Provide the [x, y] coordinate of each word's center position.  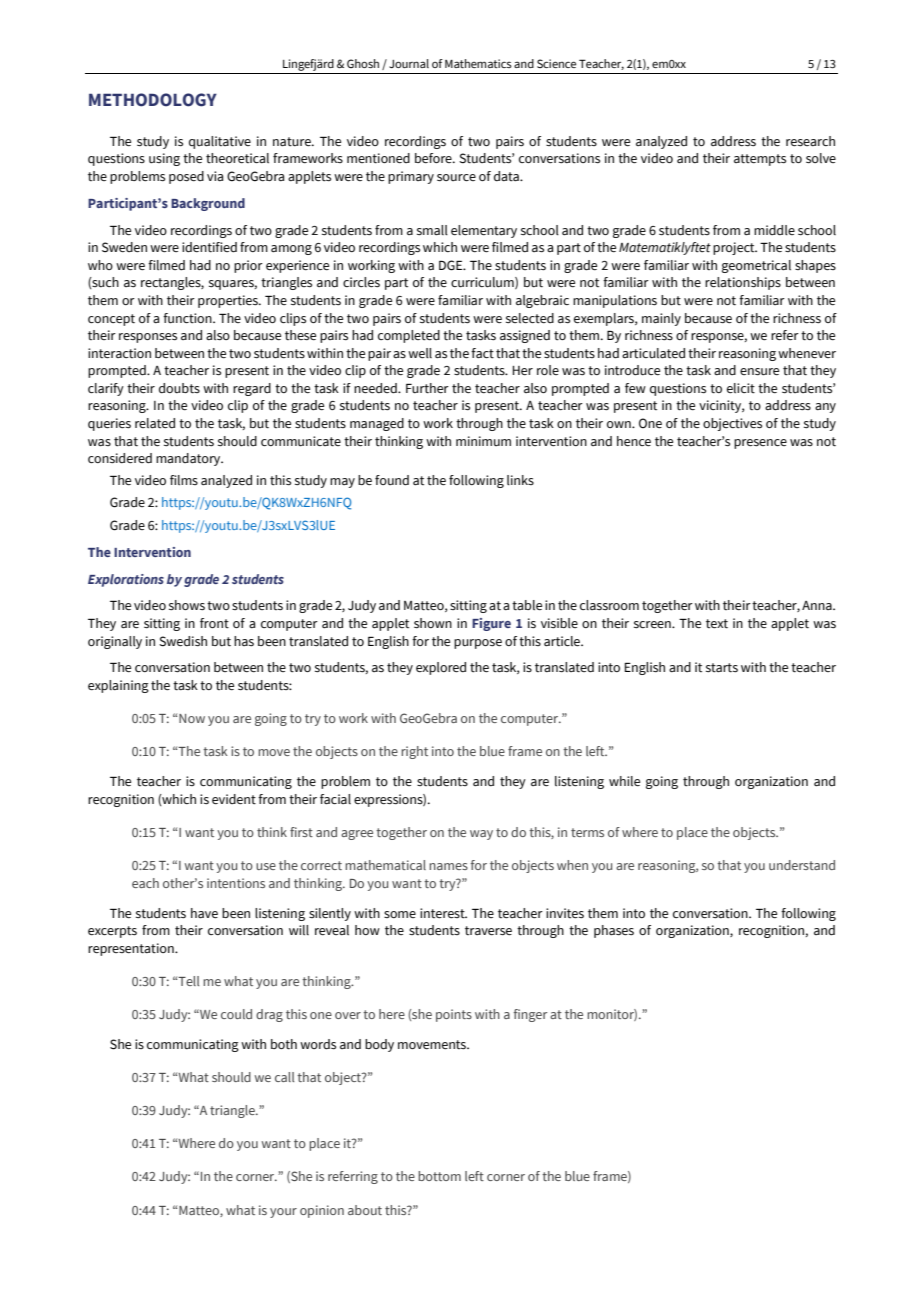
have [204, 913]
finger [530, 1015]
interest [443, 913]
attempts [760, 160]
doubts [179, 388]
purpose [478, 644]
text [717, 624]
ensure [759, 372]
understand [802, 865]
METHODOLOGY [153, 100]
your [283, 1213]
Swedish [183, 641]
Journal [409, 63]
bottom [439, 1176]
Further [427, 388]
